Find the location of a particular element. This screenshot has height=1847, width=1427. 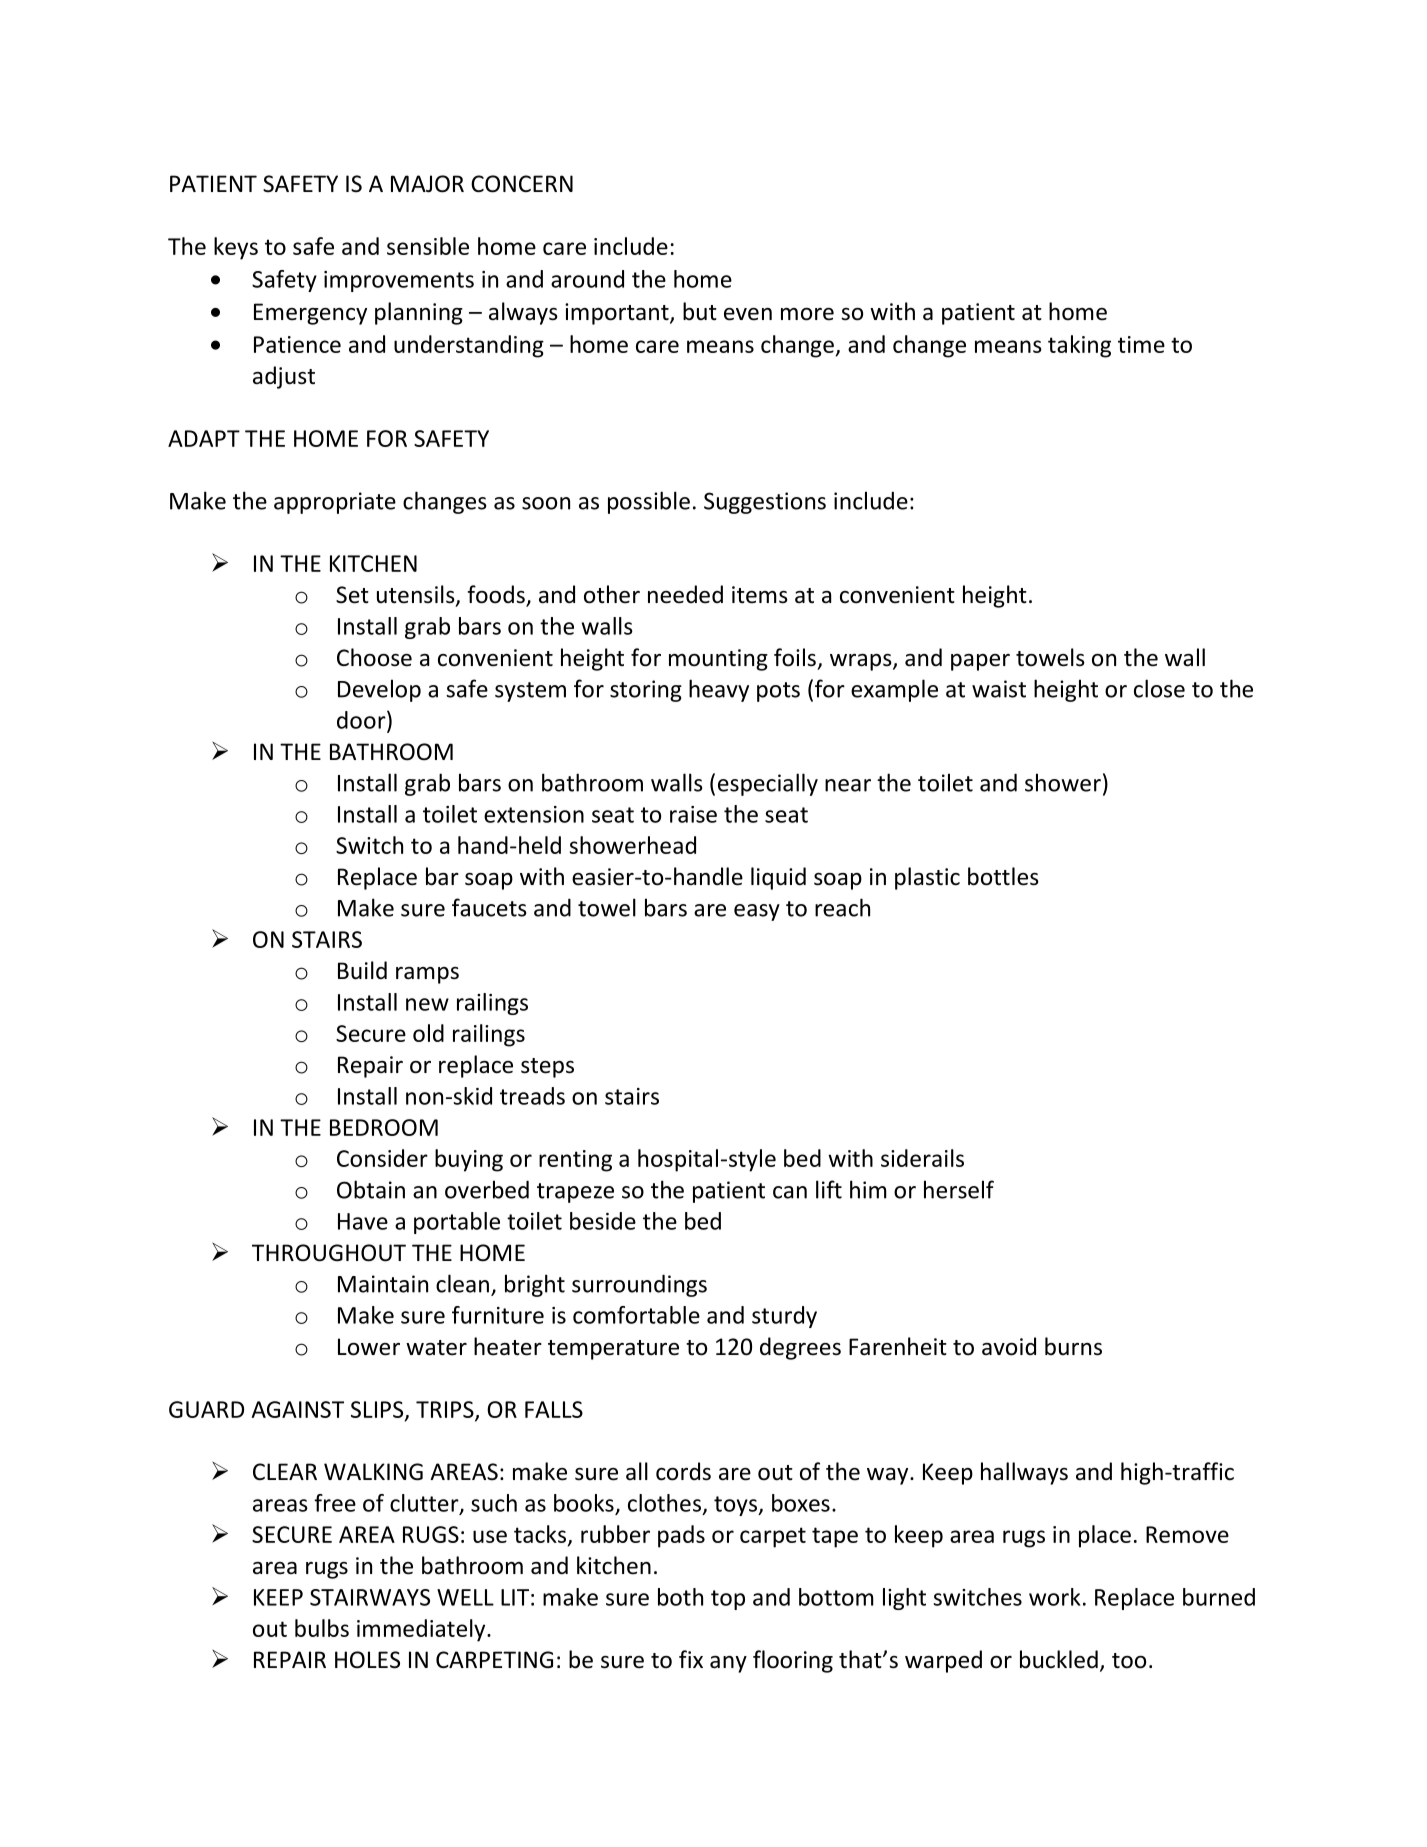

but is located at coordinates (700, 311).
